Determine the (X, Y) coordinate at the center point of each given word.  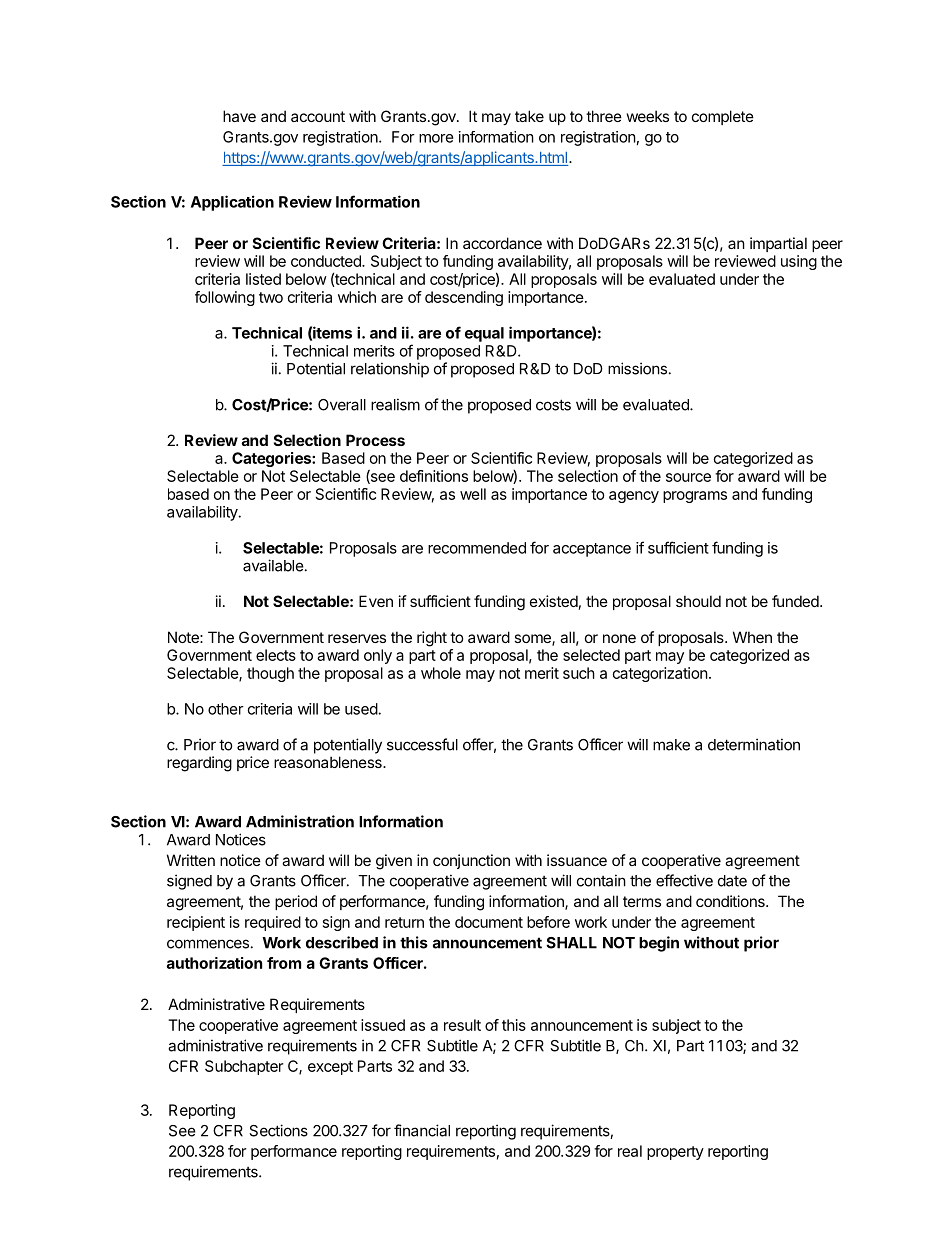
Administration (300, 821)
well (473, 494)
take (529, 116)
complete (723, 117)
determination (754, 744)
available (273, 565)
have (239, 116)
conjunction (471, 861)
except (330, 1068)
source (688, 477)
